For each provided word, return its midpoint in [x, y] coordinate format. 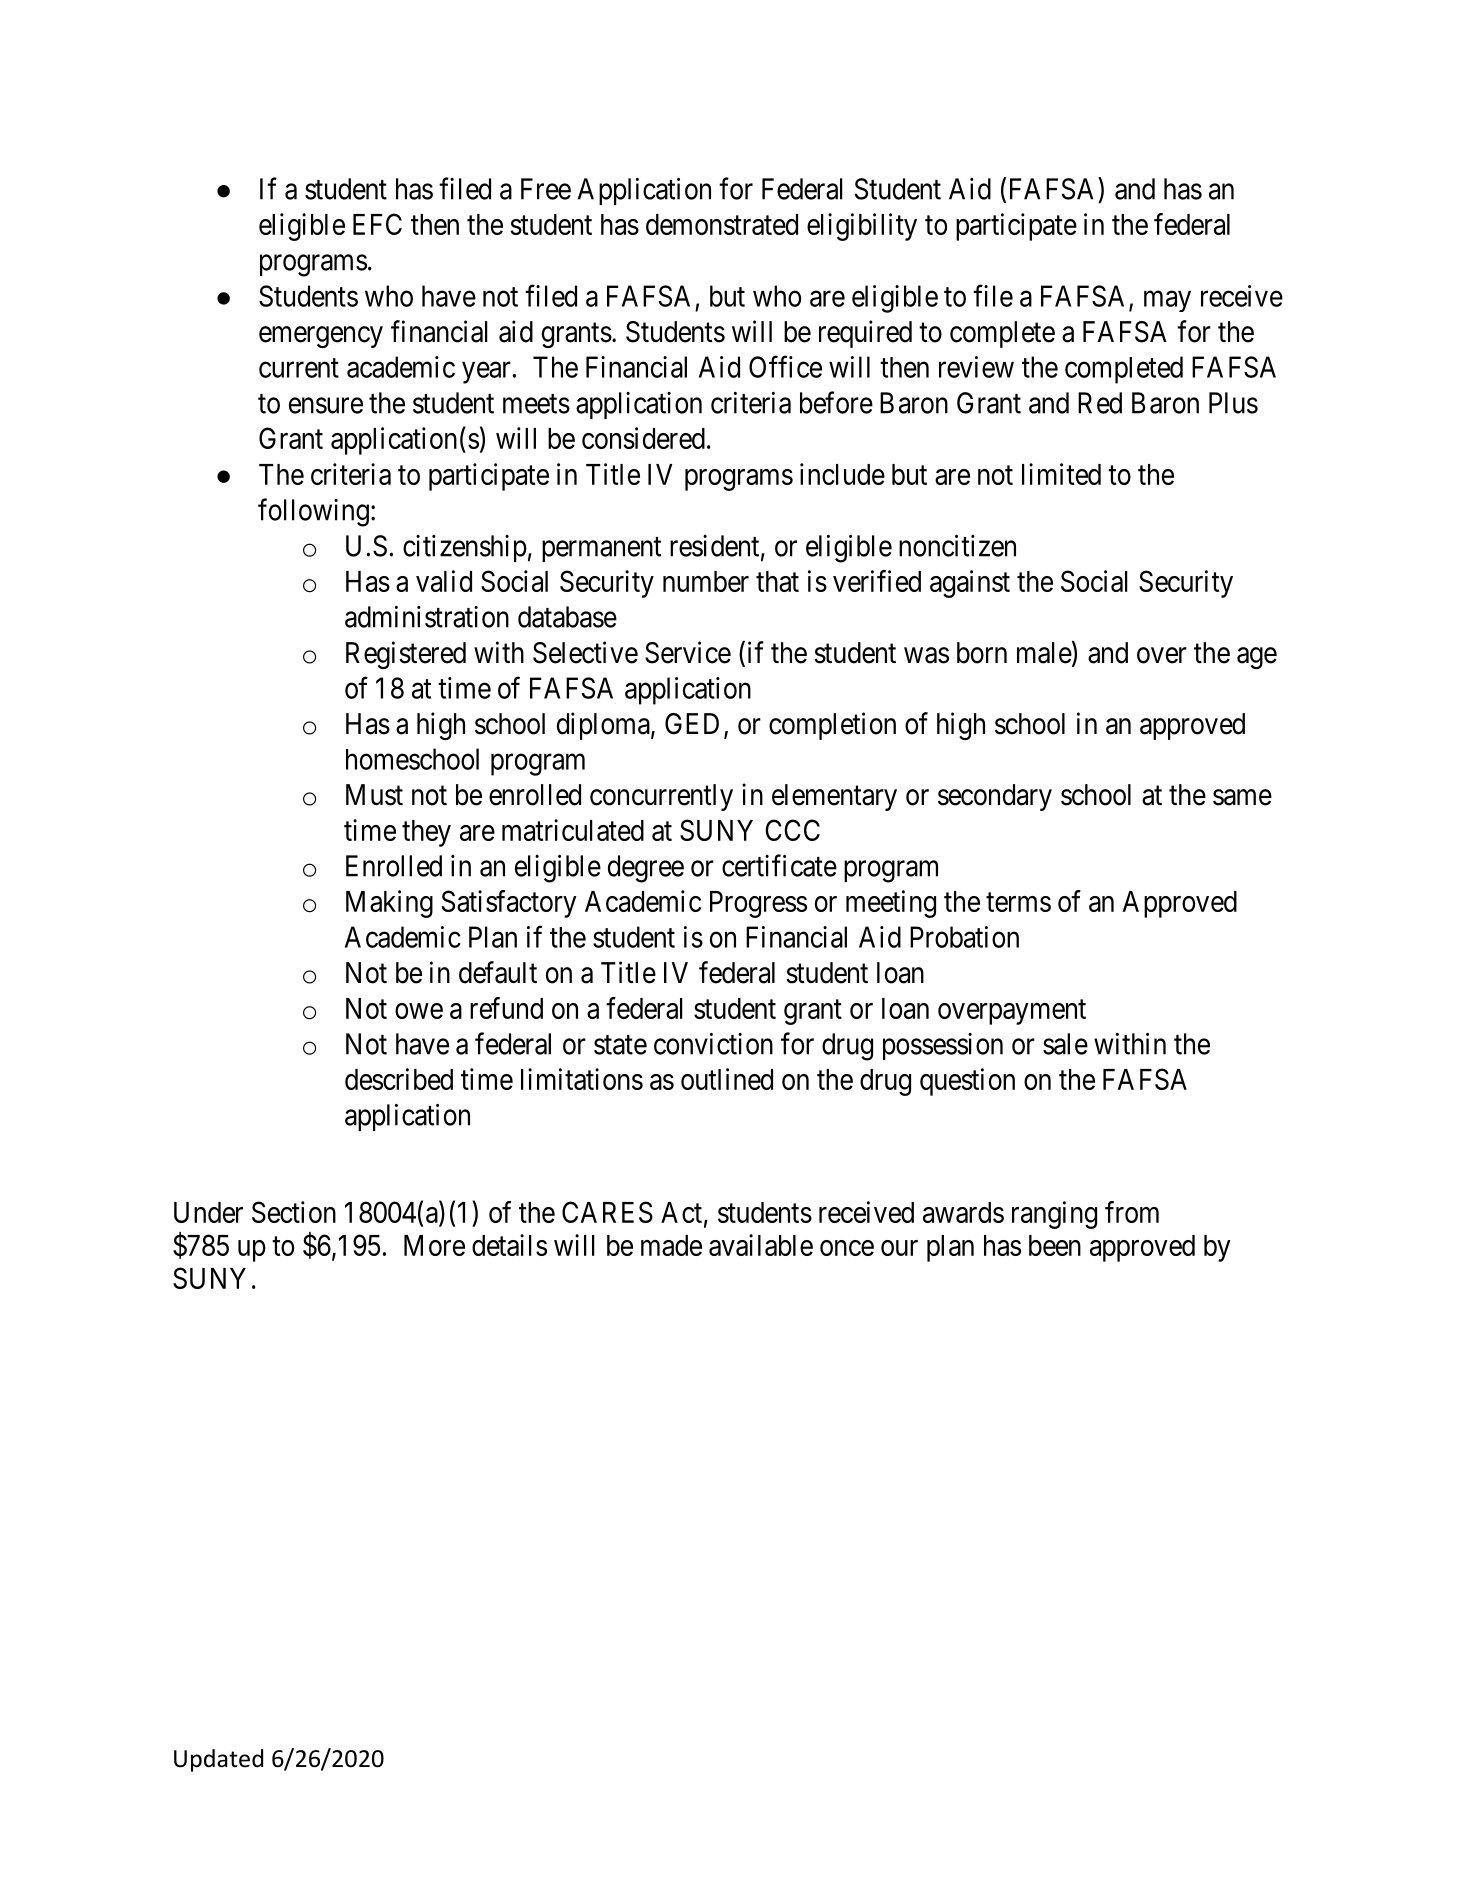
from [1132, 1212]
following [313, 512]
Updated [218, 1760]
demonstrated [722, 224]
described [399, 1079]
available [761, 1245]
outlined [727, 1079]
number [706, 581]
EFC [377, 224]
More [434, 1245]
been [1055, 1245]
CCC [792, 830]
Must [374, 795]
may [1167, 301]
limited [1061, 474]
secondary [995, 797]
